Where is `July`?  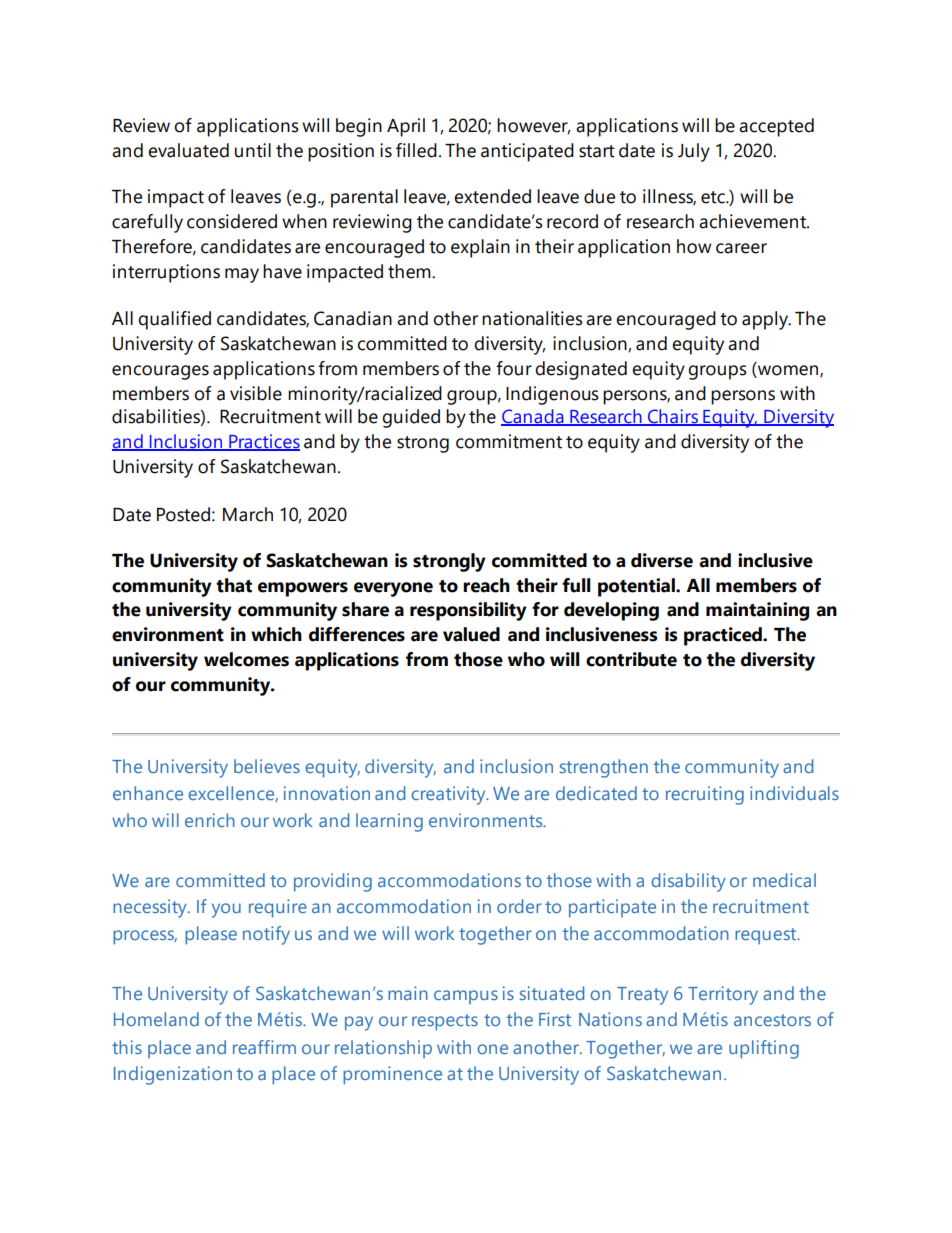
July is located at coordinates (694, 152).
